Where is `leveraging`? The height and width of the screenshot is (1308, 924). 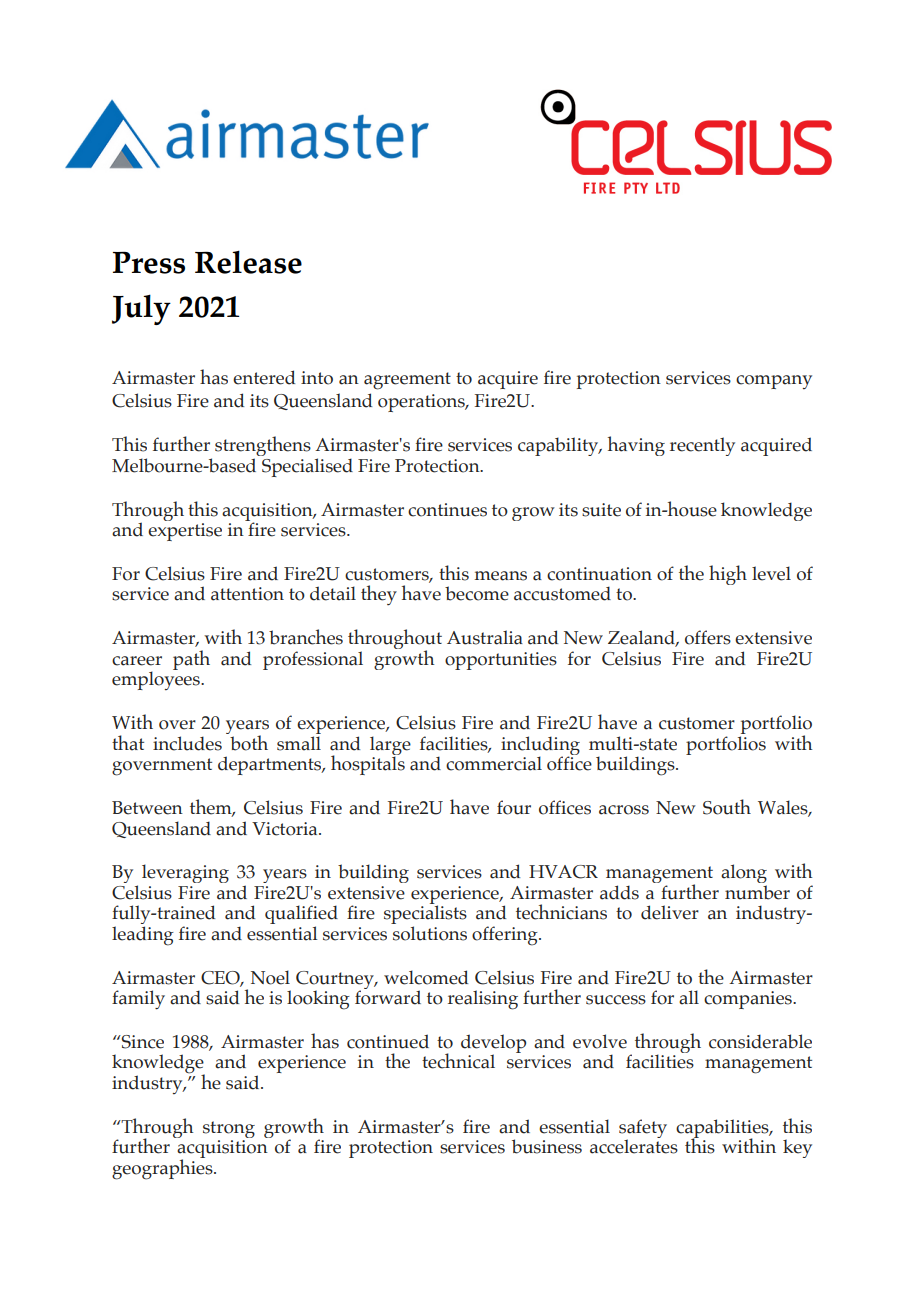 leveraging is located at coordinates (185, 873).
